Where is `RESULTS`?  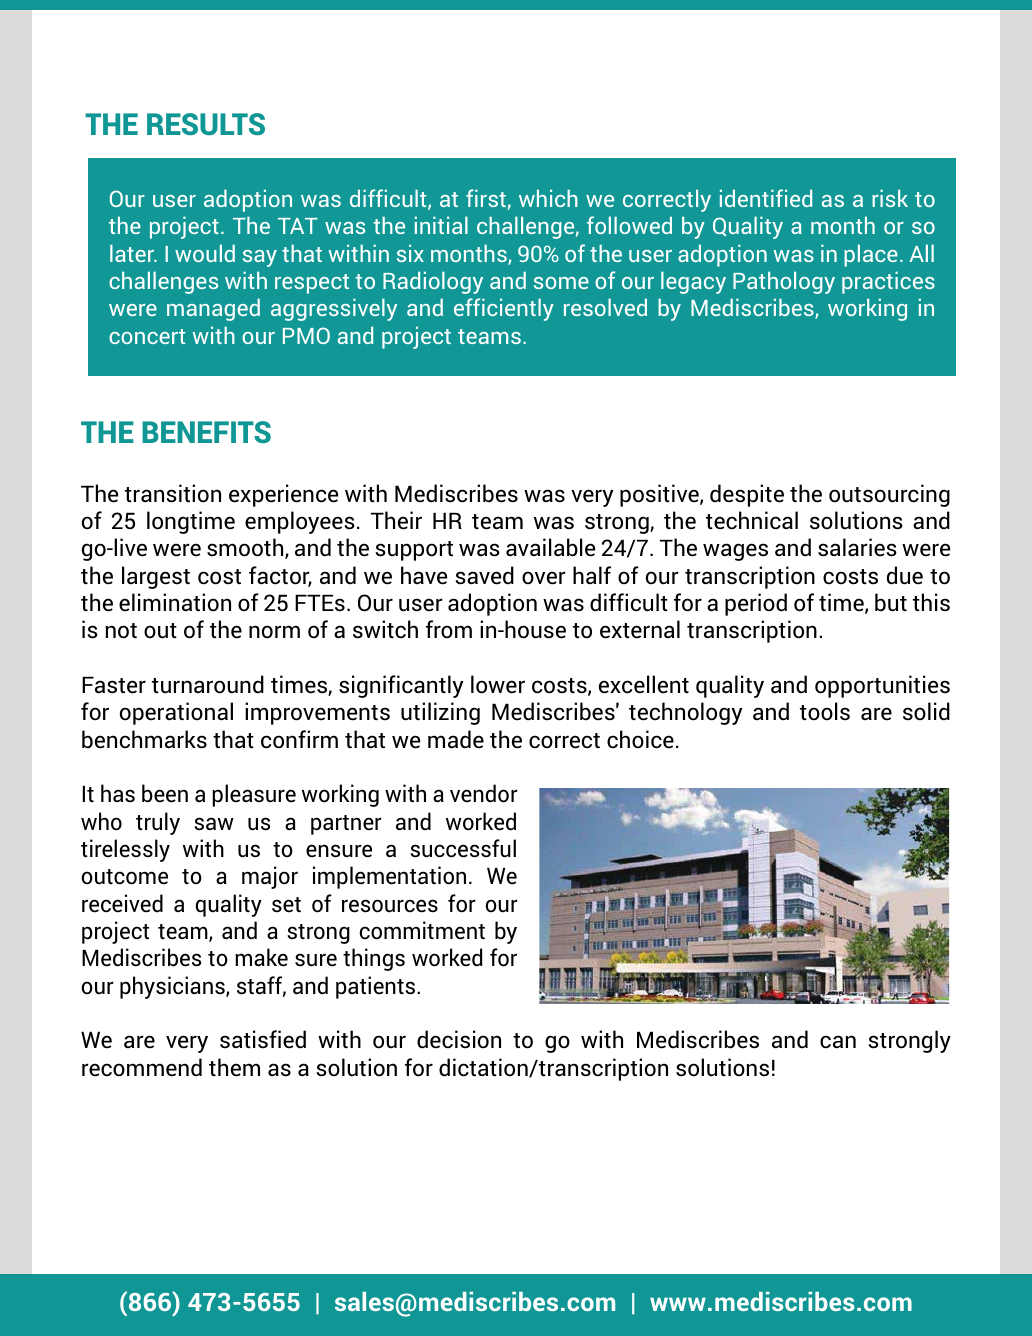
RESULTS is located at coordinates (206, 124).
